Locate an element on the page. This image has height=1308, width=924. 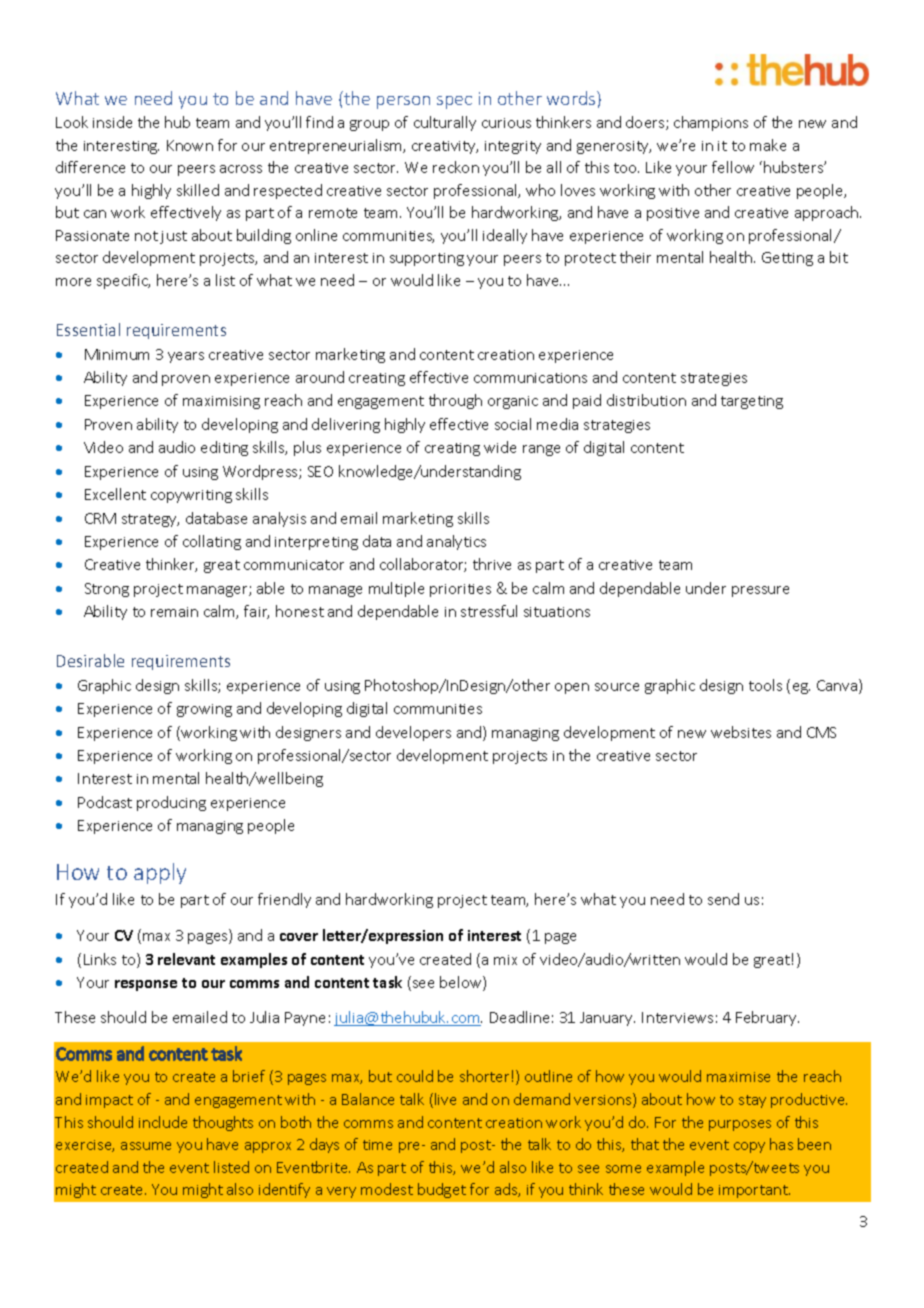
remain is located at coordinates (174, 612).
